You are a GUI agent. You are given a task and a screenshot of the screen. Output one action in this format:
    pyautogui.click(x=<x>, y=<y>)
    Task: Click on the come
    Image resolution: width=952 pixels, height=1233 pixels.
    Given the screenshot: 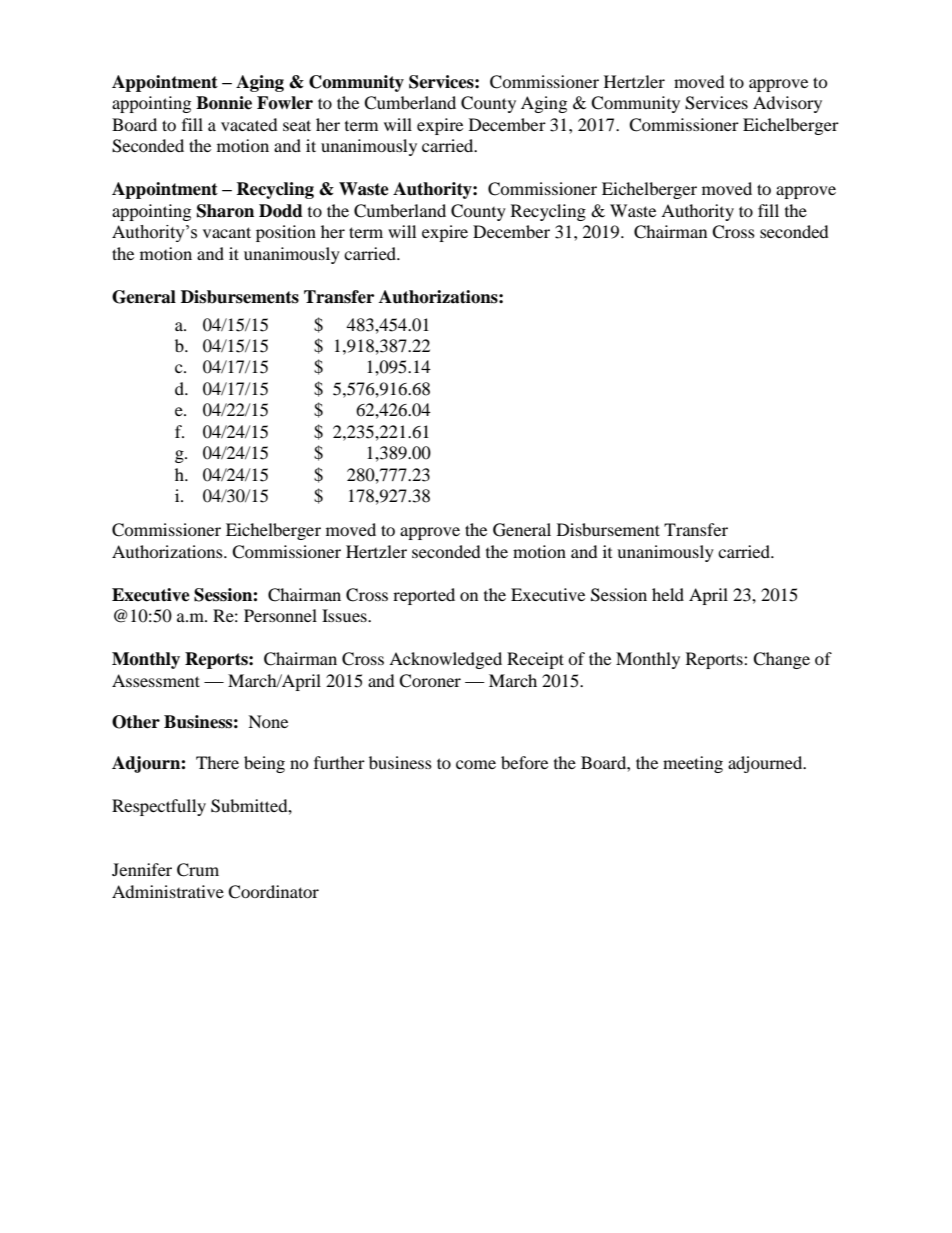 What is the action you would take?
    pyautogui.click(x=476, y=764)
